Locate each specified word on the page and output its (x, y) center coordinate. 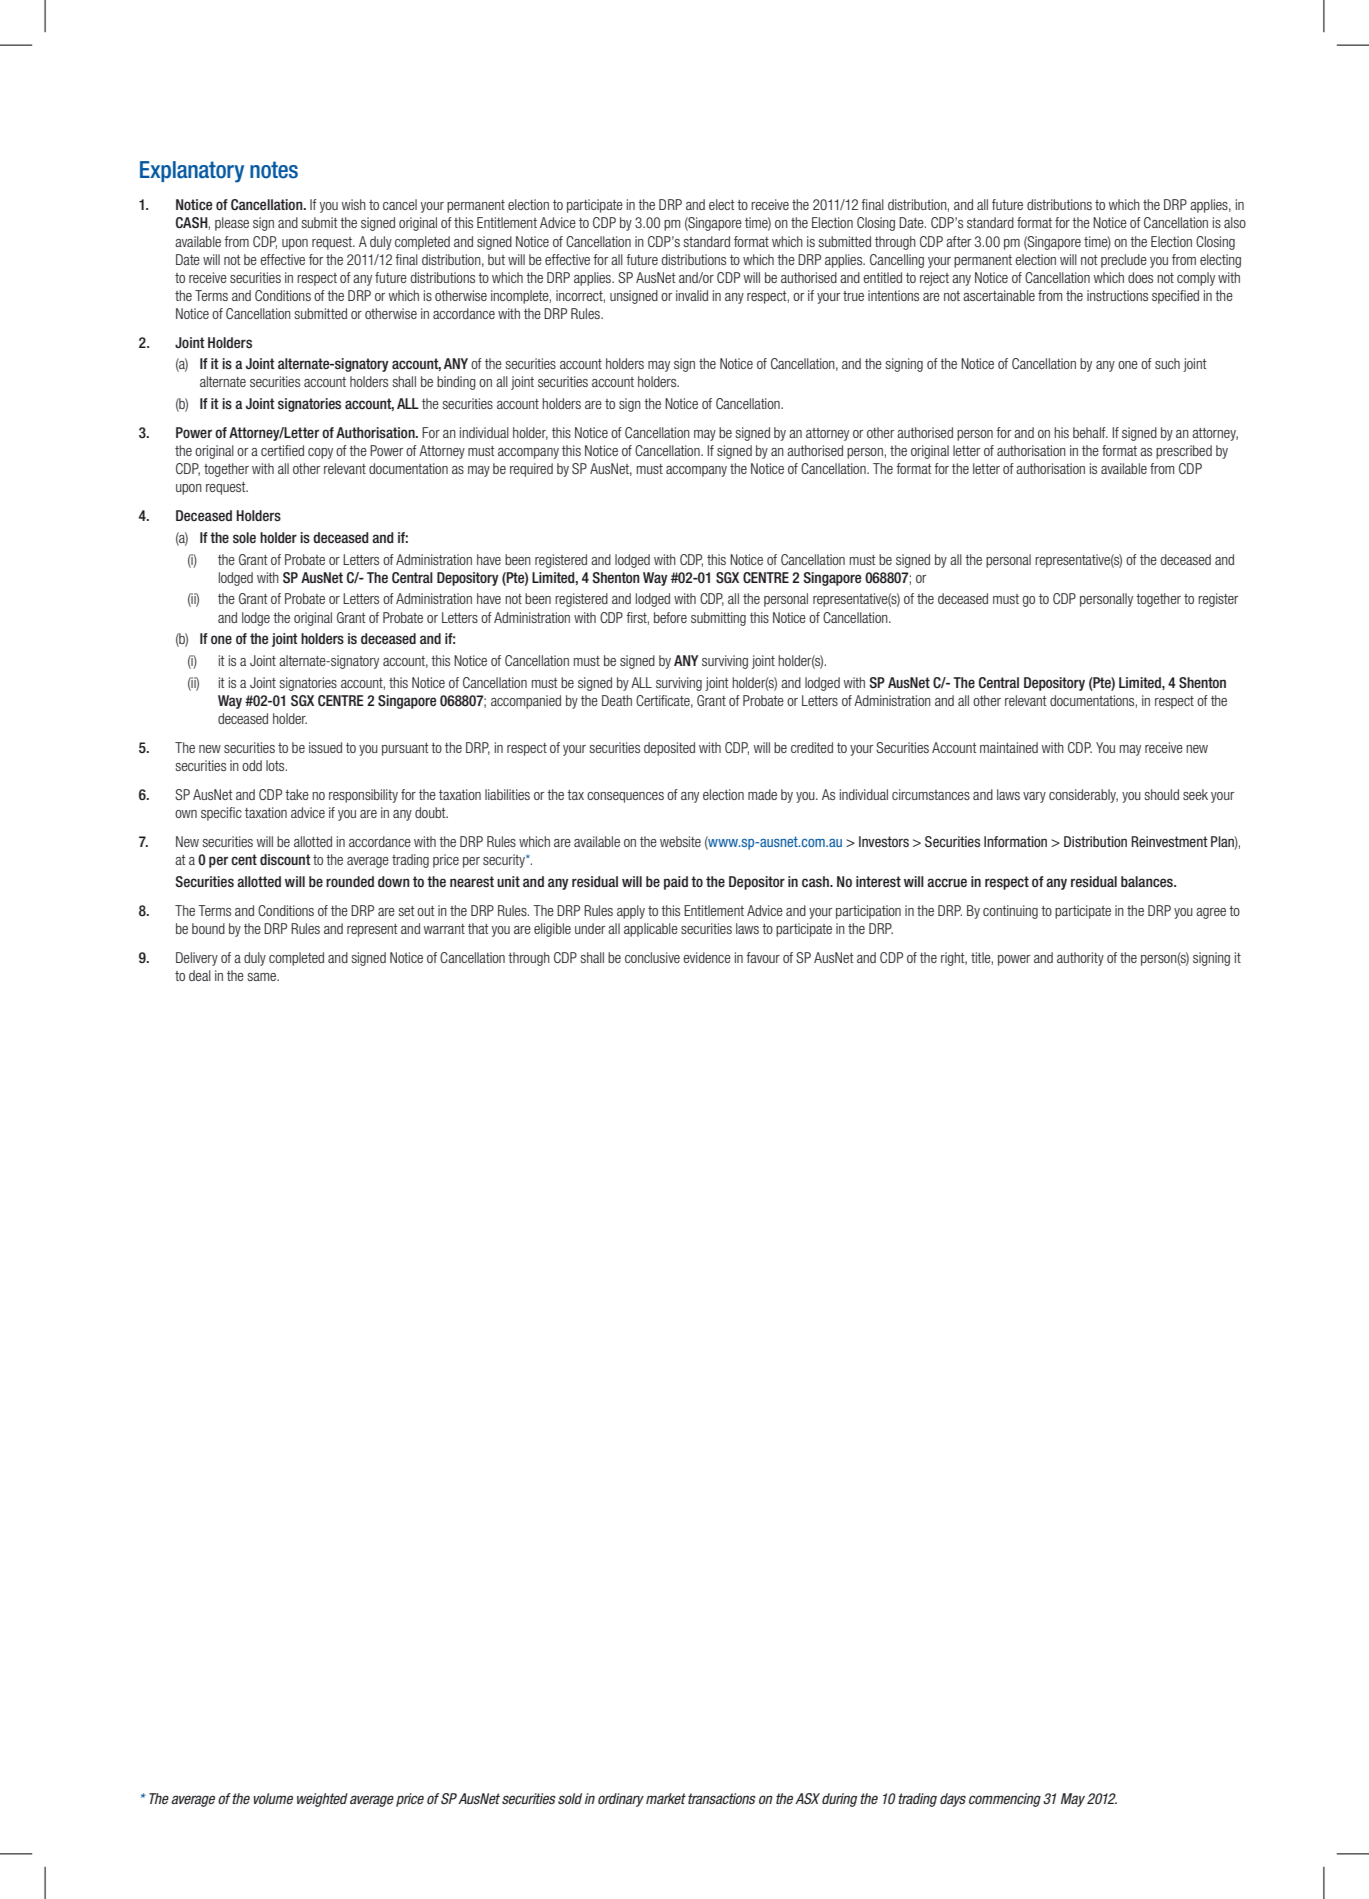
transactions (722, 1798)
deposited (669, 749)
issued (325, 747)
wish (354, 204)
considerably (1083, 796)
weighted (322, 1800)
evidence (707, 957)
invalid (692, 295)
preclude (1124, 261)
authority (1080, 959)
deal (200, 975)
